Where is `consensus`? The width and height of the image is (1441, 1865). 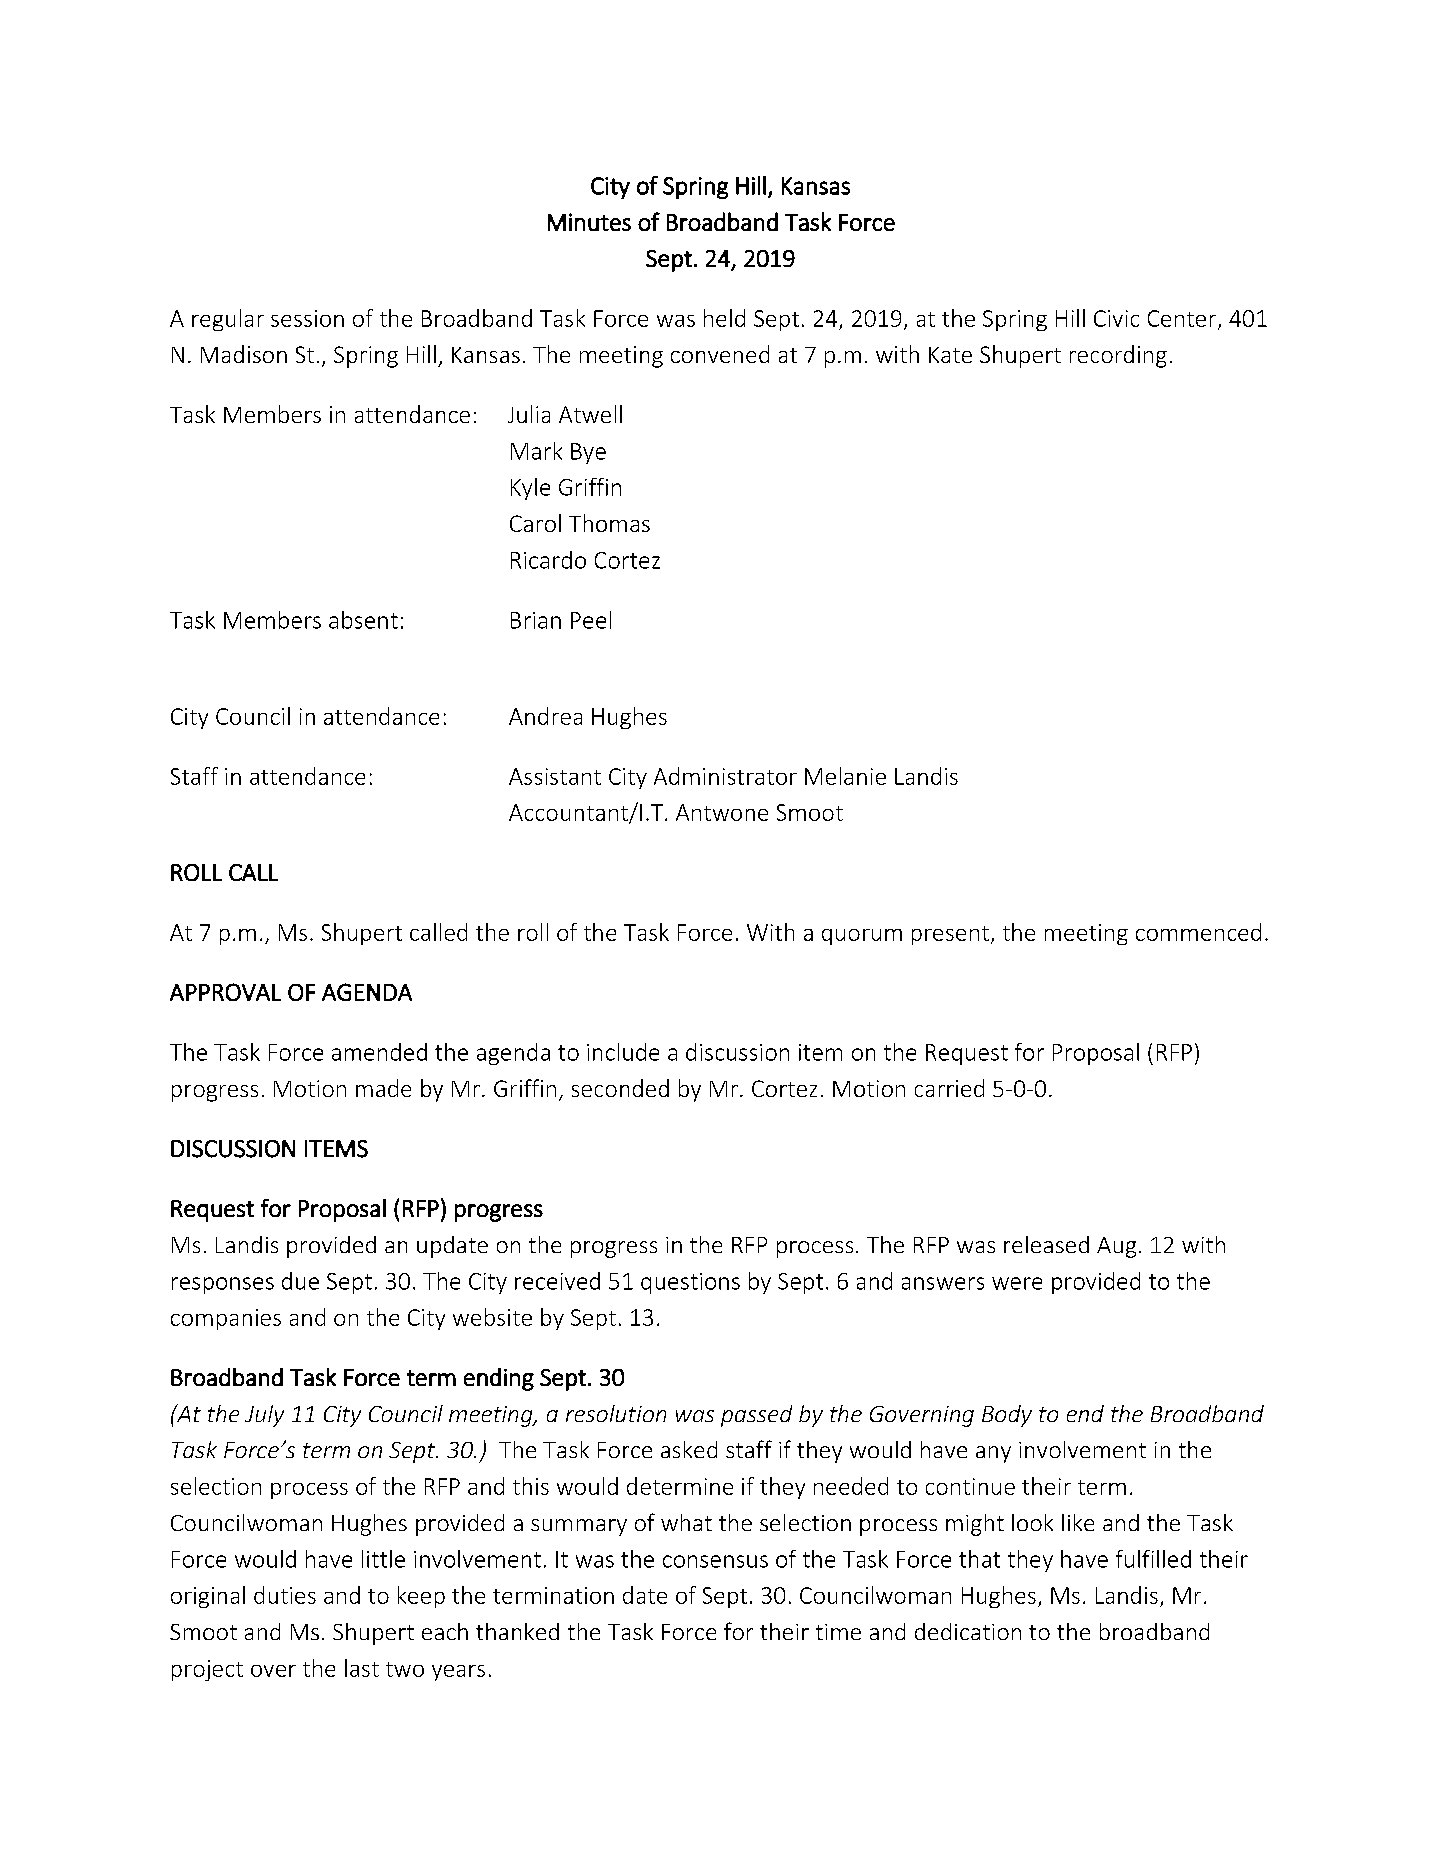 consensus is located at coordinates (715, 1561).
